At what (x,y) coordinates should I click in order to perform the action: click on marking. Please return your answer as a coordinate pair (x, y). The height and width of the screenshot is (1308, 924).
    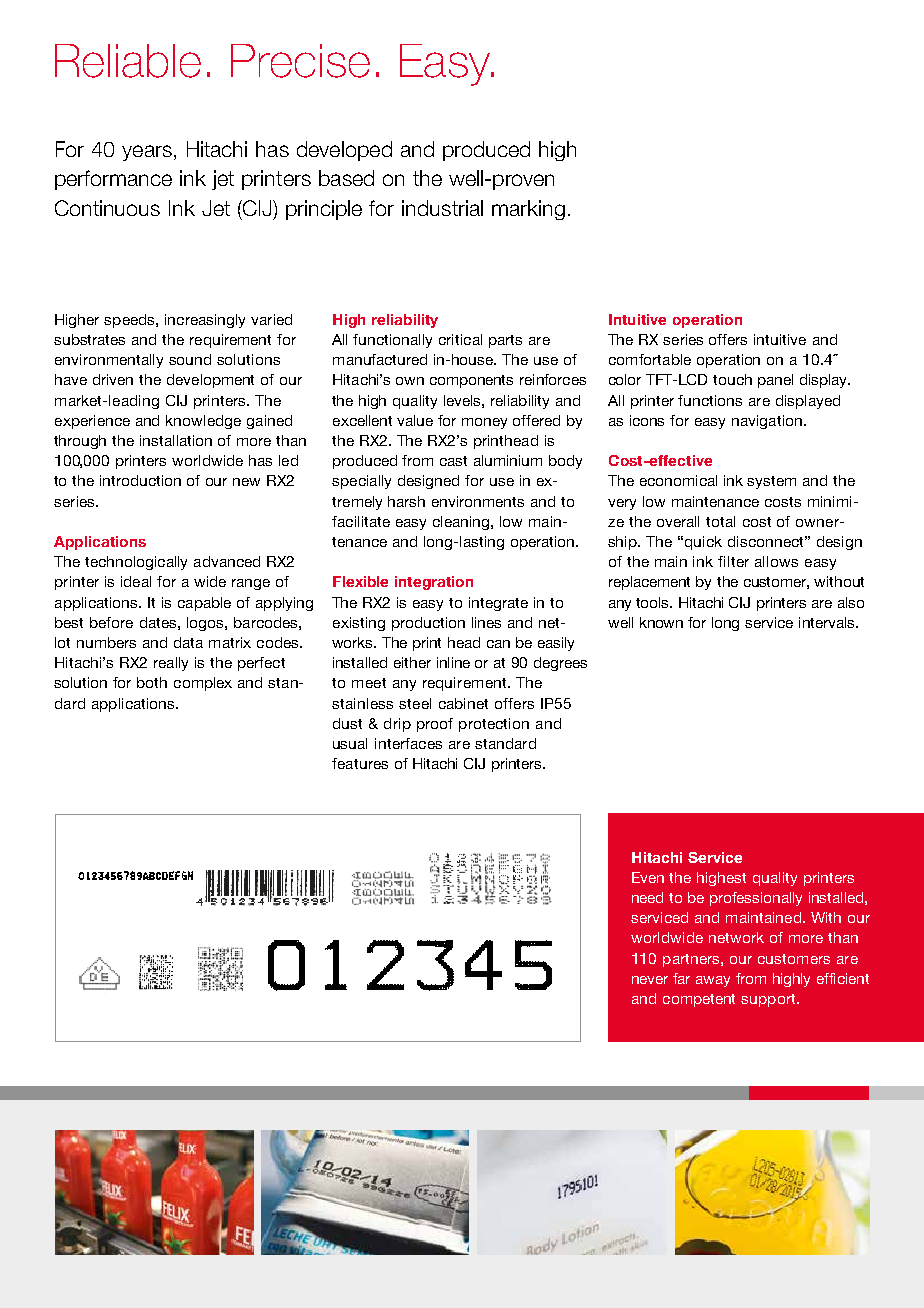
    Looking at the image, I should click on (528, 210).
